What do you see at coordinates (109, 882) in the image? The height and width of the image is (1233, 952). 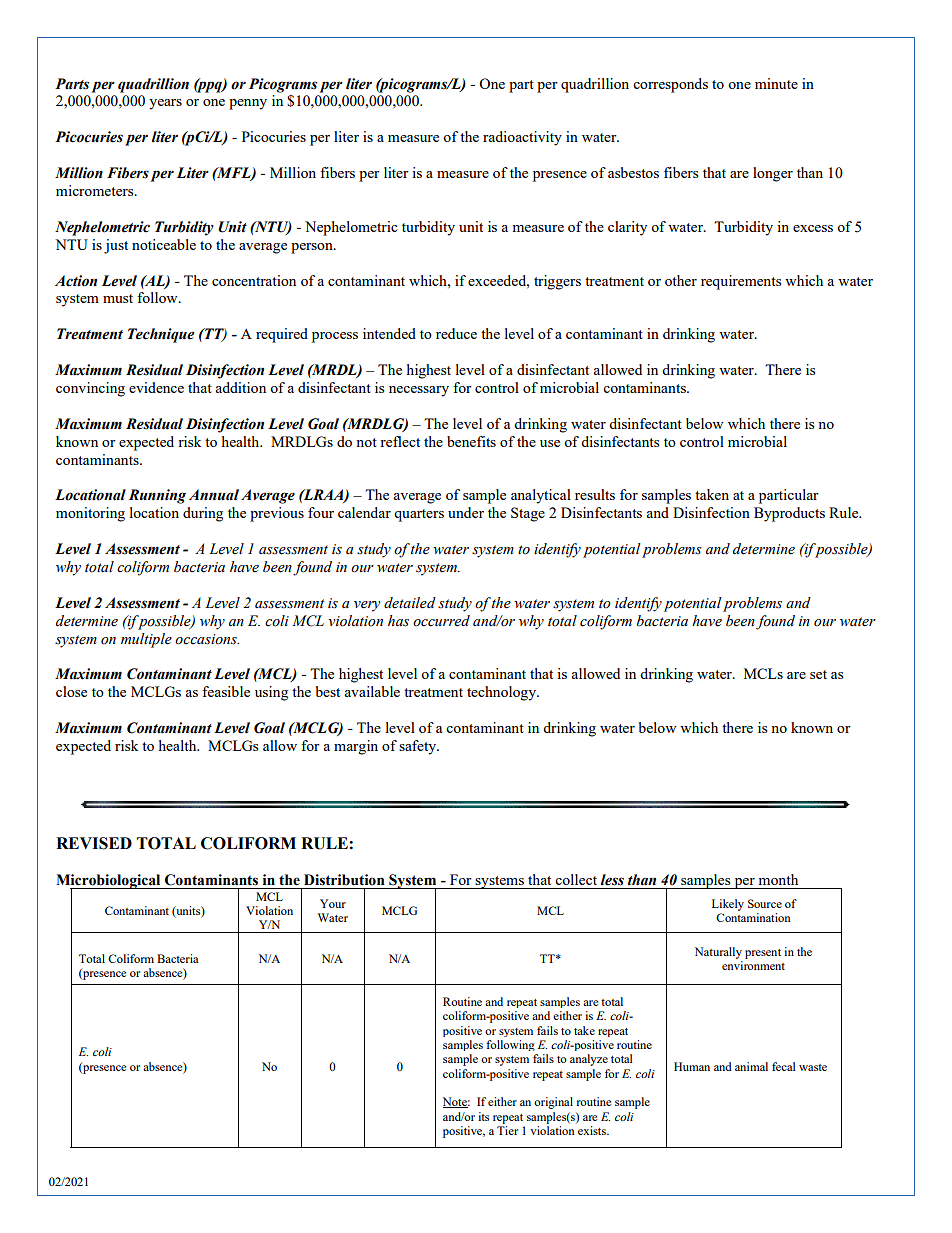 I see `Microbiological` at bounding box center [109, 882].
